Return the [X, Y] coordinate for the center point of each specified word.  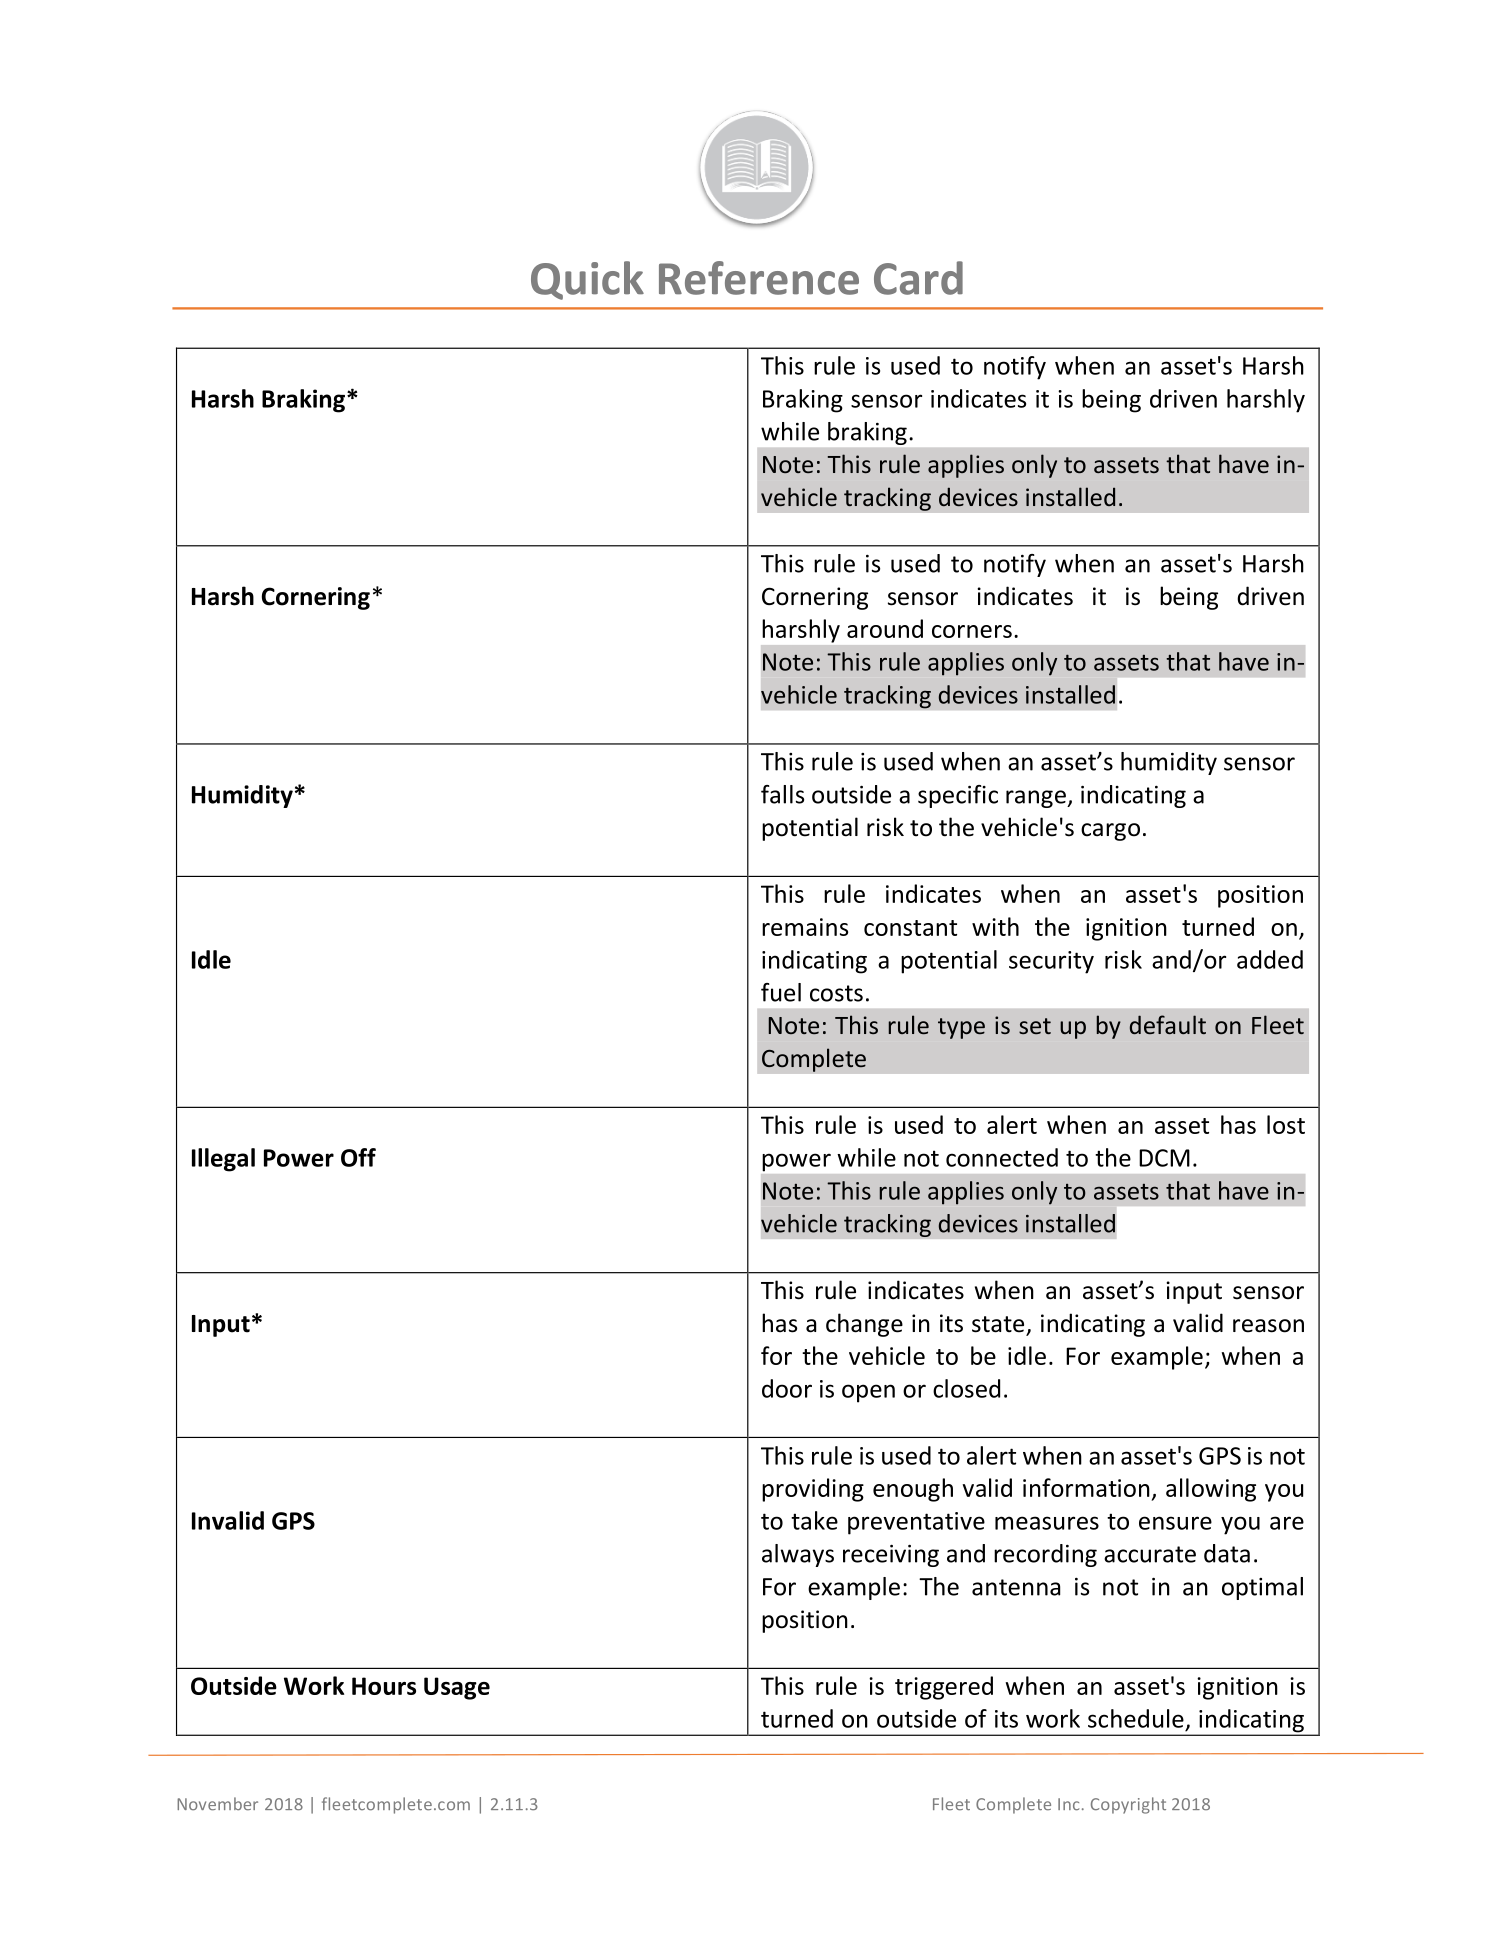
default [1168, 1024]
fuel [781, 992]
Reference [759, 278]
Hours [384, 1686]
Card [918, 278]
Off [358, 1157]
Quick [587, 280]
